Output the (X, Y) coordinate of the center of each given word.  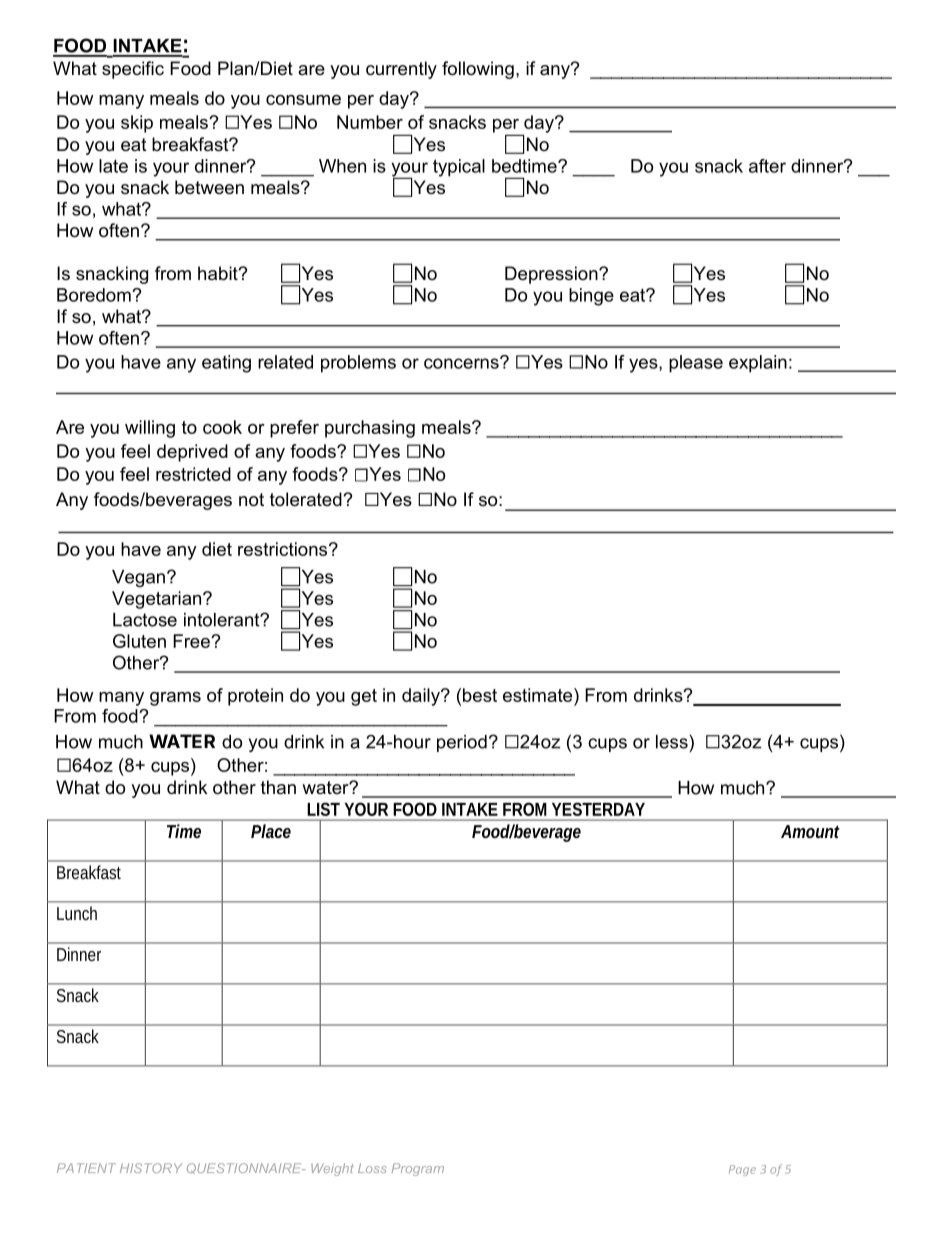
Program (418, 1169)
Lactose (145, 620)
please (696, 364)
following (478, 70)
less (672, 742)
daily (422, 697)
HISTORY (151, 1168)
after (767, 166)
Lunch (77, 913)
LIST (323, 809)
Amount (810, 831)
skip (137, 124)
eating (226, 364)
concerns (462, 363)
